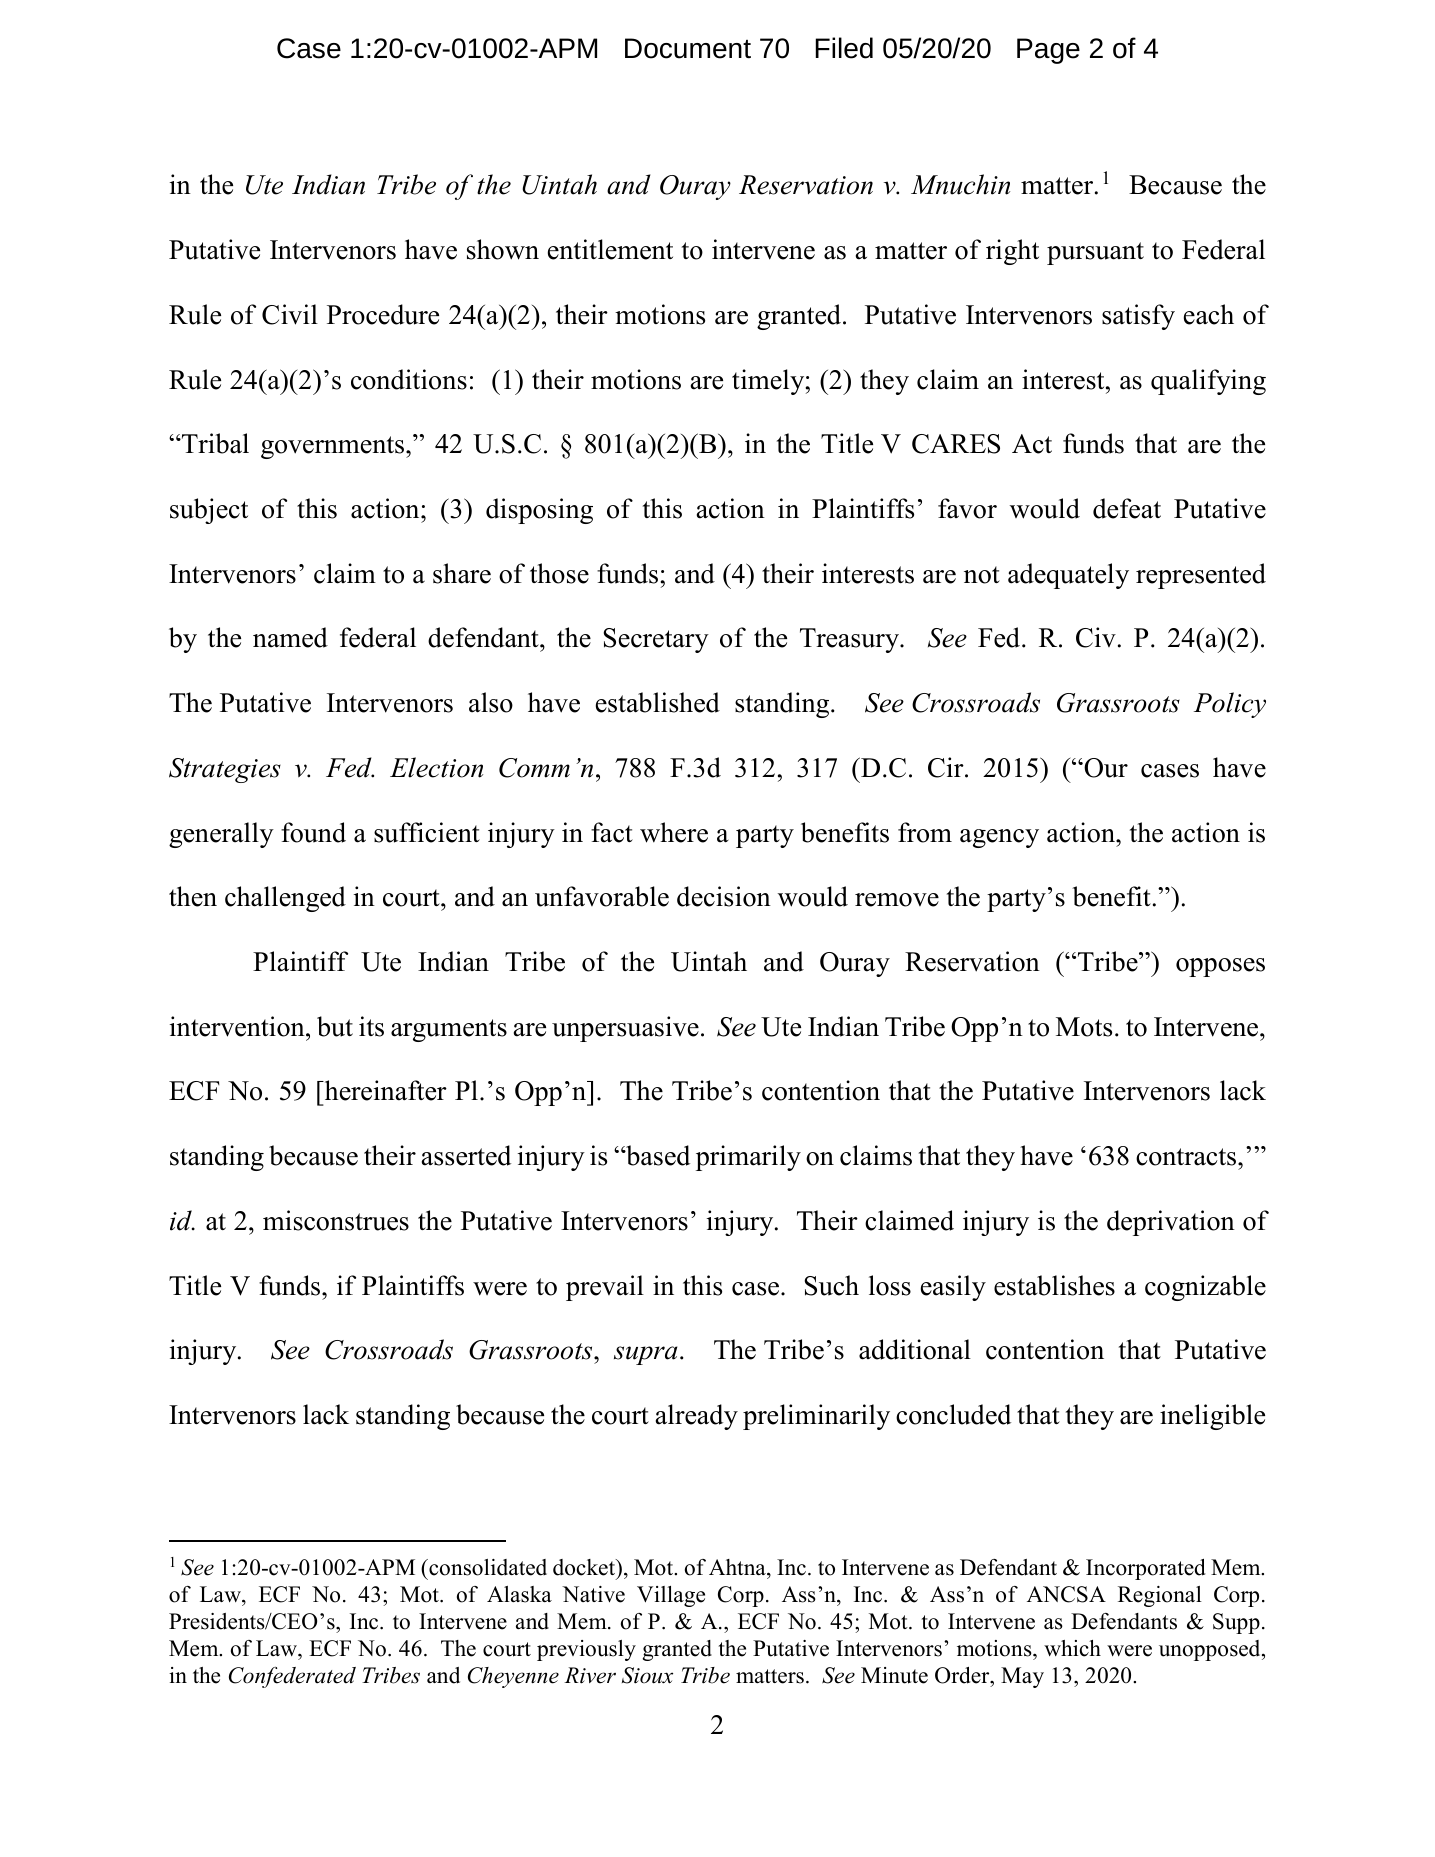  Describe the element at coordinates (656, 640) in the screenshot. I see `Secretary` at that location.
